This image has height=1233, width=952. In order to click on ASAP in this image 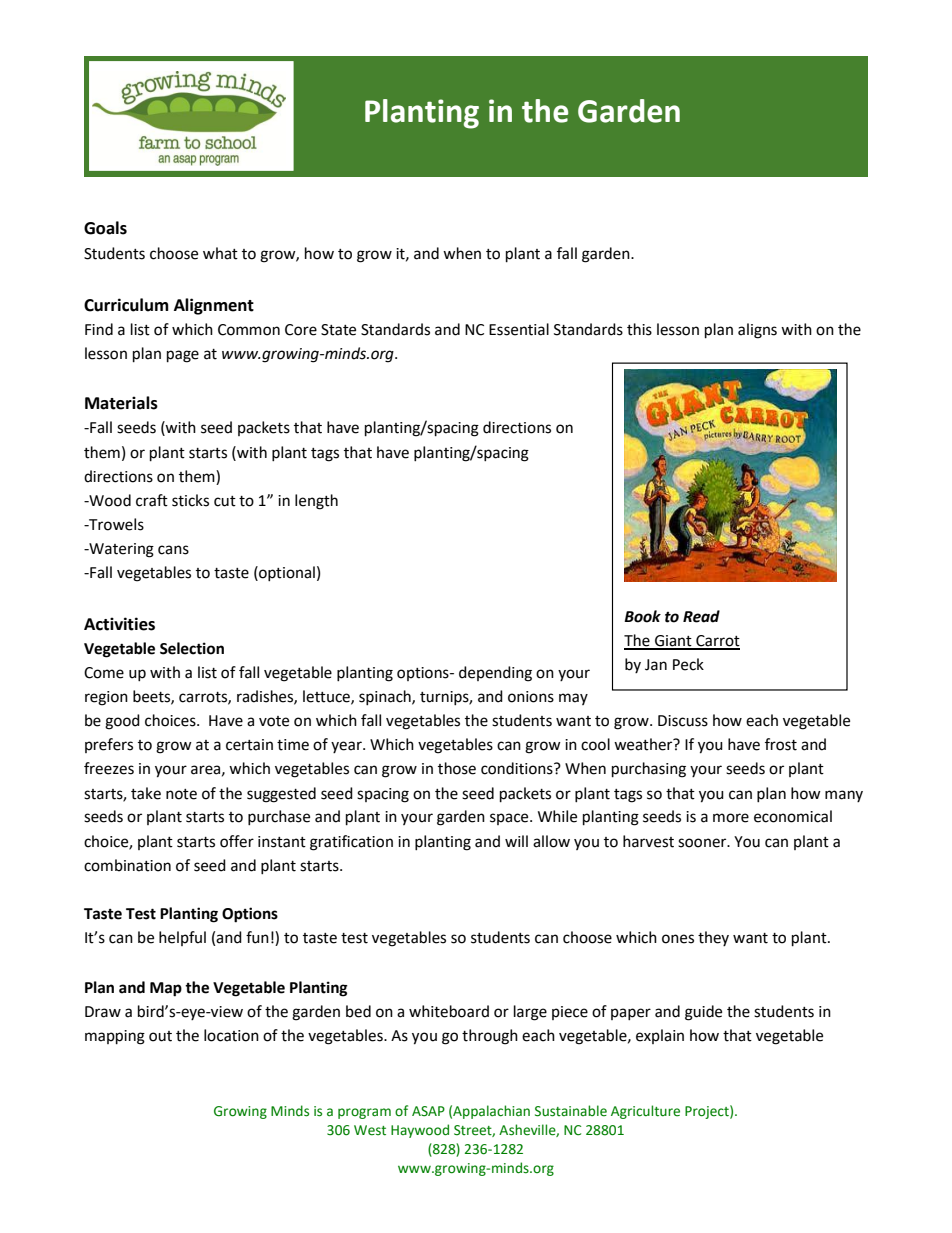, I will do `click(428, 1111)`.
